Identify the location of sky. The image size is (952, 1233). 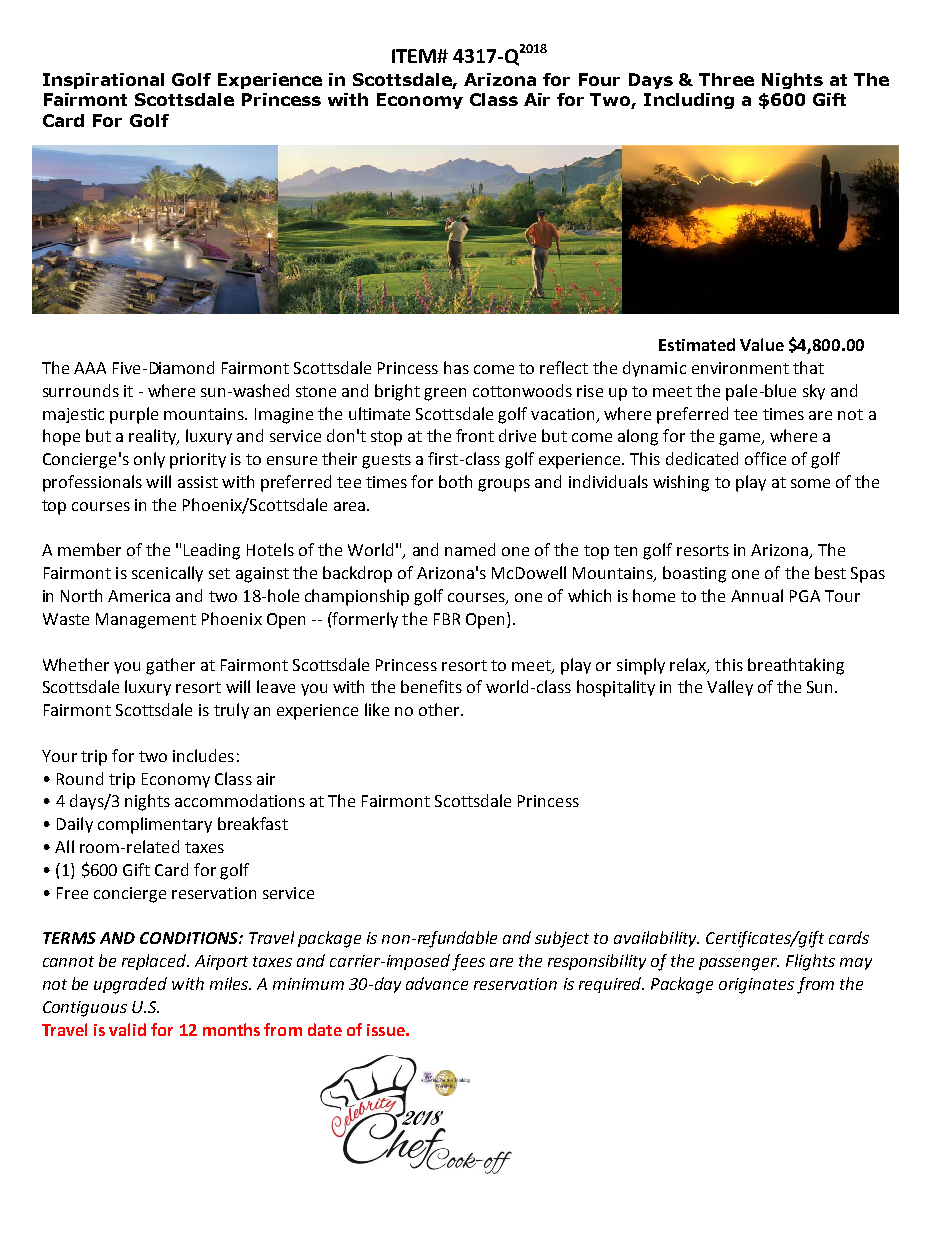
(814, 392).
